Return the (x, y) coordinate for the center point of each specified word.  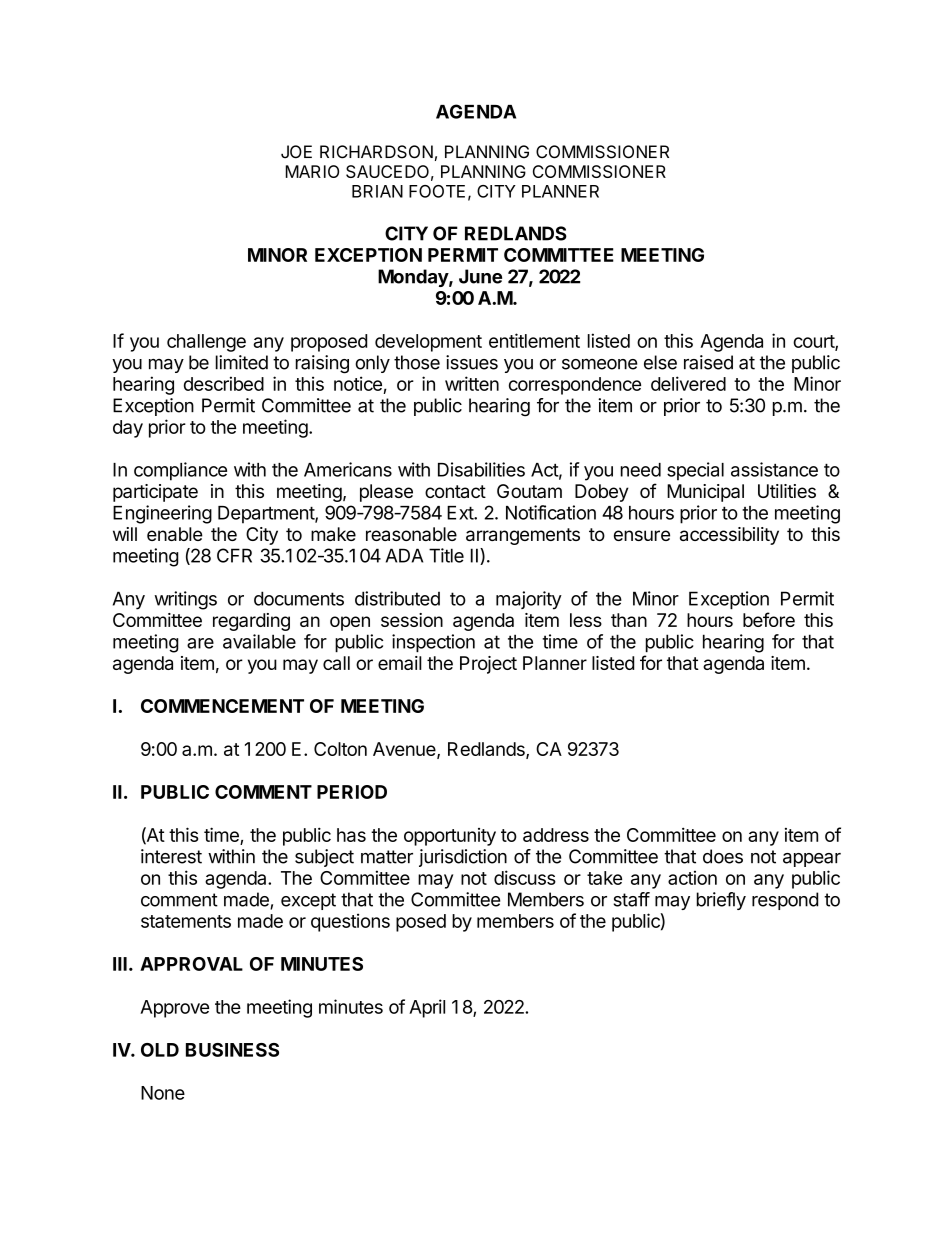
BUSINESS (232, 1050)
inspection (433, 643)
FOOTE (437, 191)
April (427, 1008)
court (814, 342)
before (769, 619)
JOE (296, 152)
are (200, 643)
